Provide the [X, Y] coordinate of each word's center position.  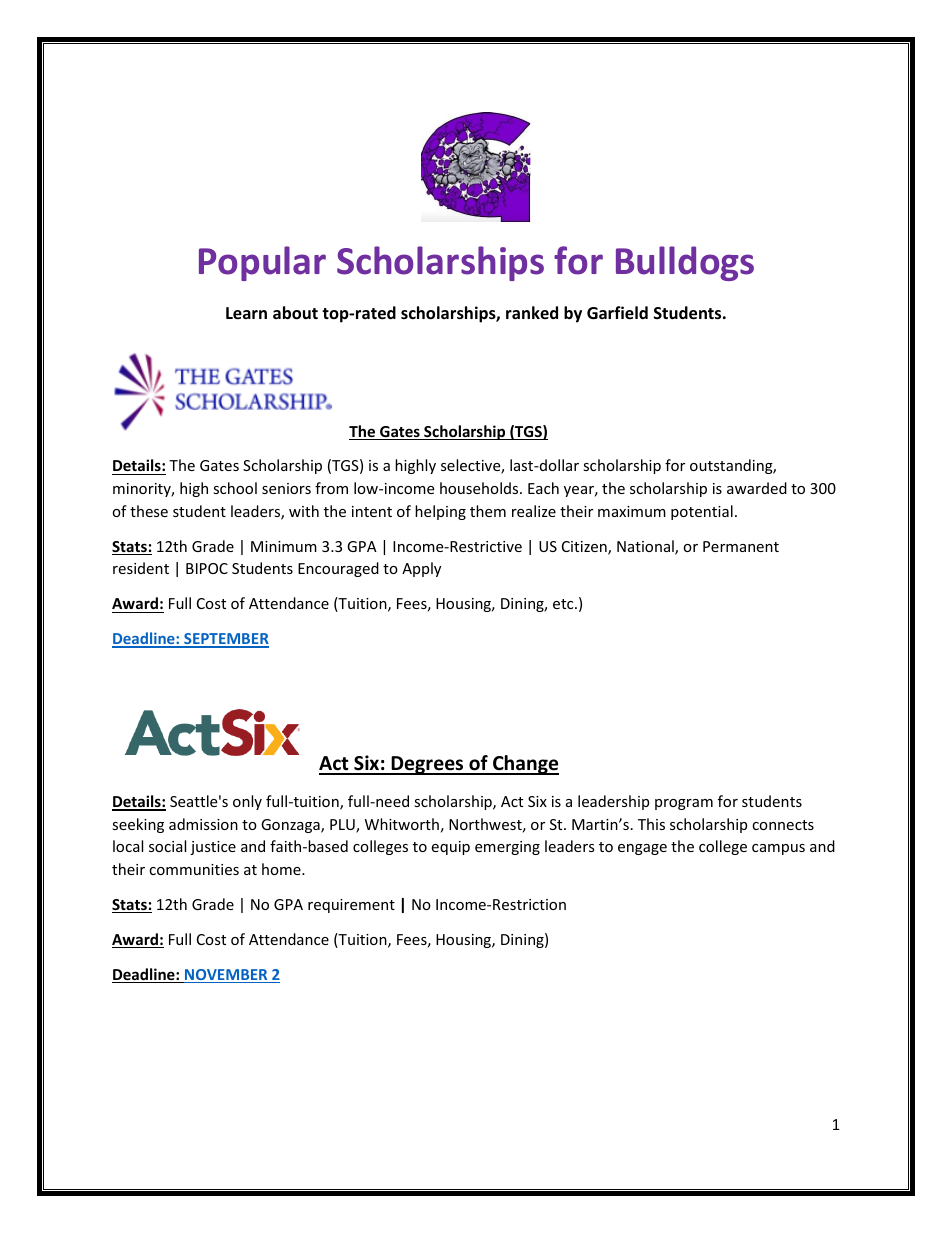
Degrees [427, 765]
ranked [532, 312]
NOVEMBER [226, 976]
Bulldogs [685, 263]
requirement [351, 906]
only [247, 802]
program [684, 804]
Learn [246, 313]
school [235, 488]
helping [440, 512]
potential [702, 512]
